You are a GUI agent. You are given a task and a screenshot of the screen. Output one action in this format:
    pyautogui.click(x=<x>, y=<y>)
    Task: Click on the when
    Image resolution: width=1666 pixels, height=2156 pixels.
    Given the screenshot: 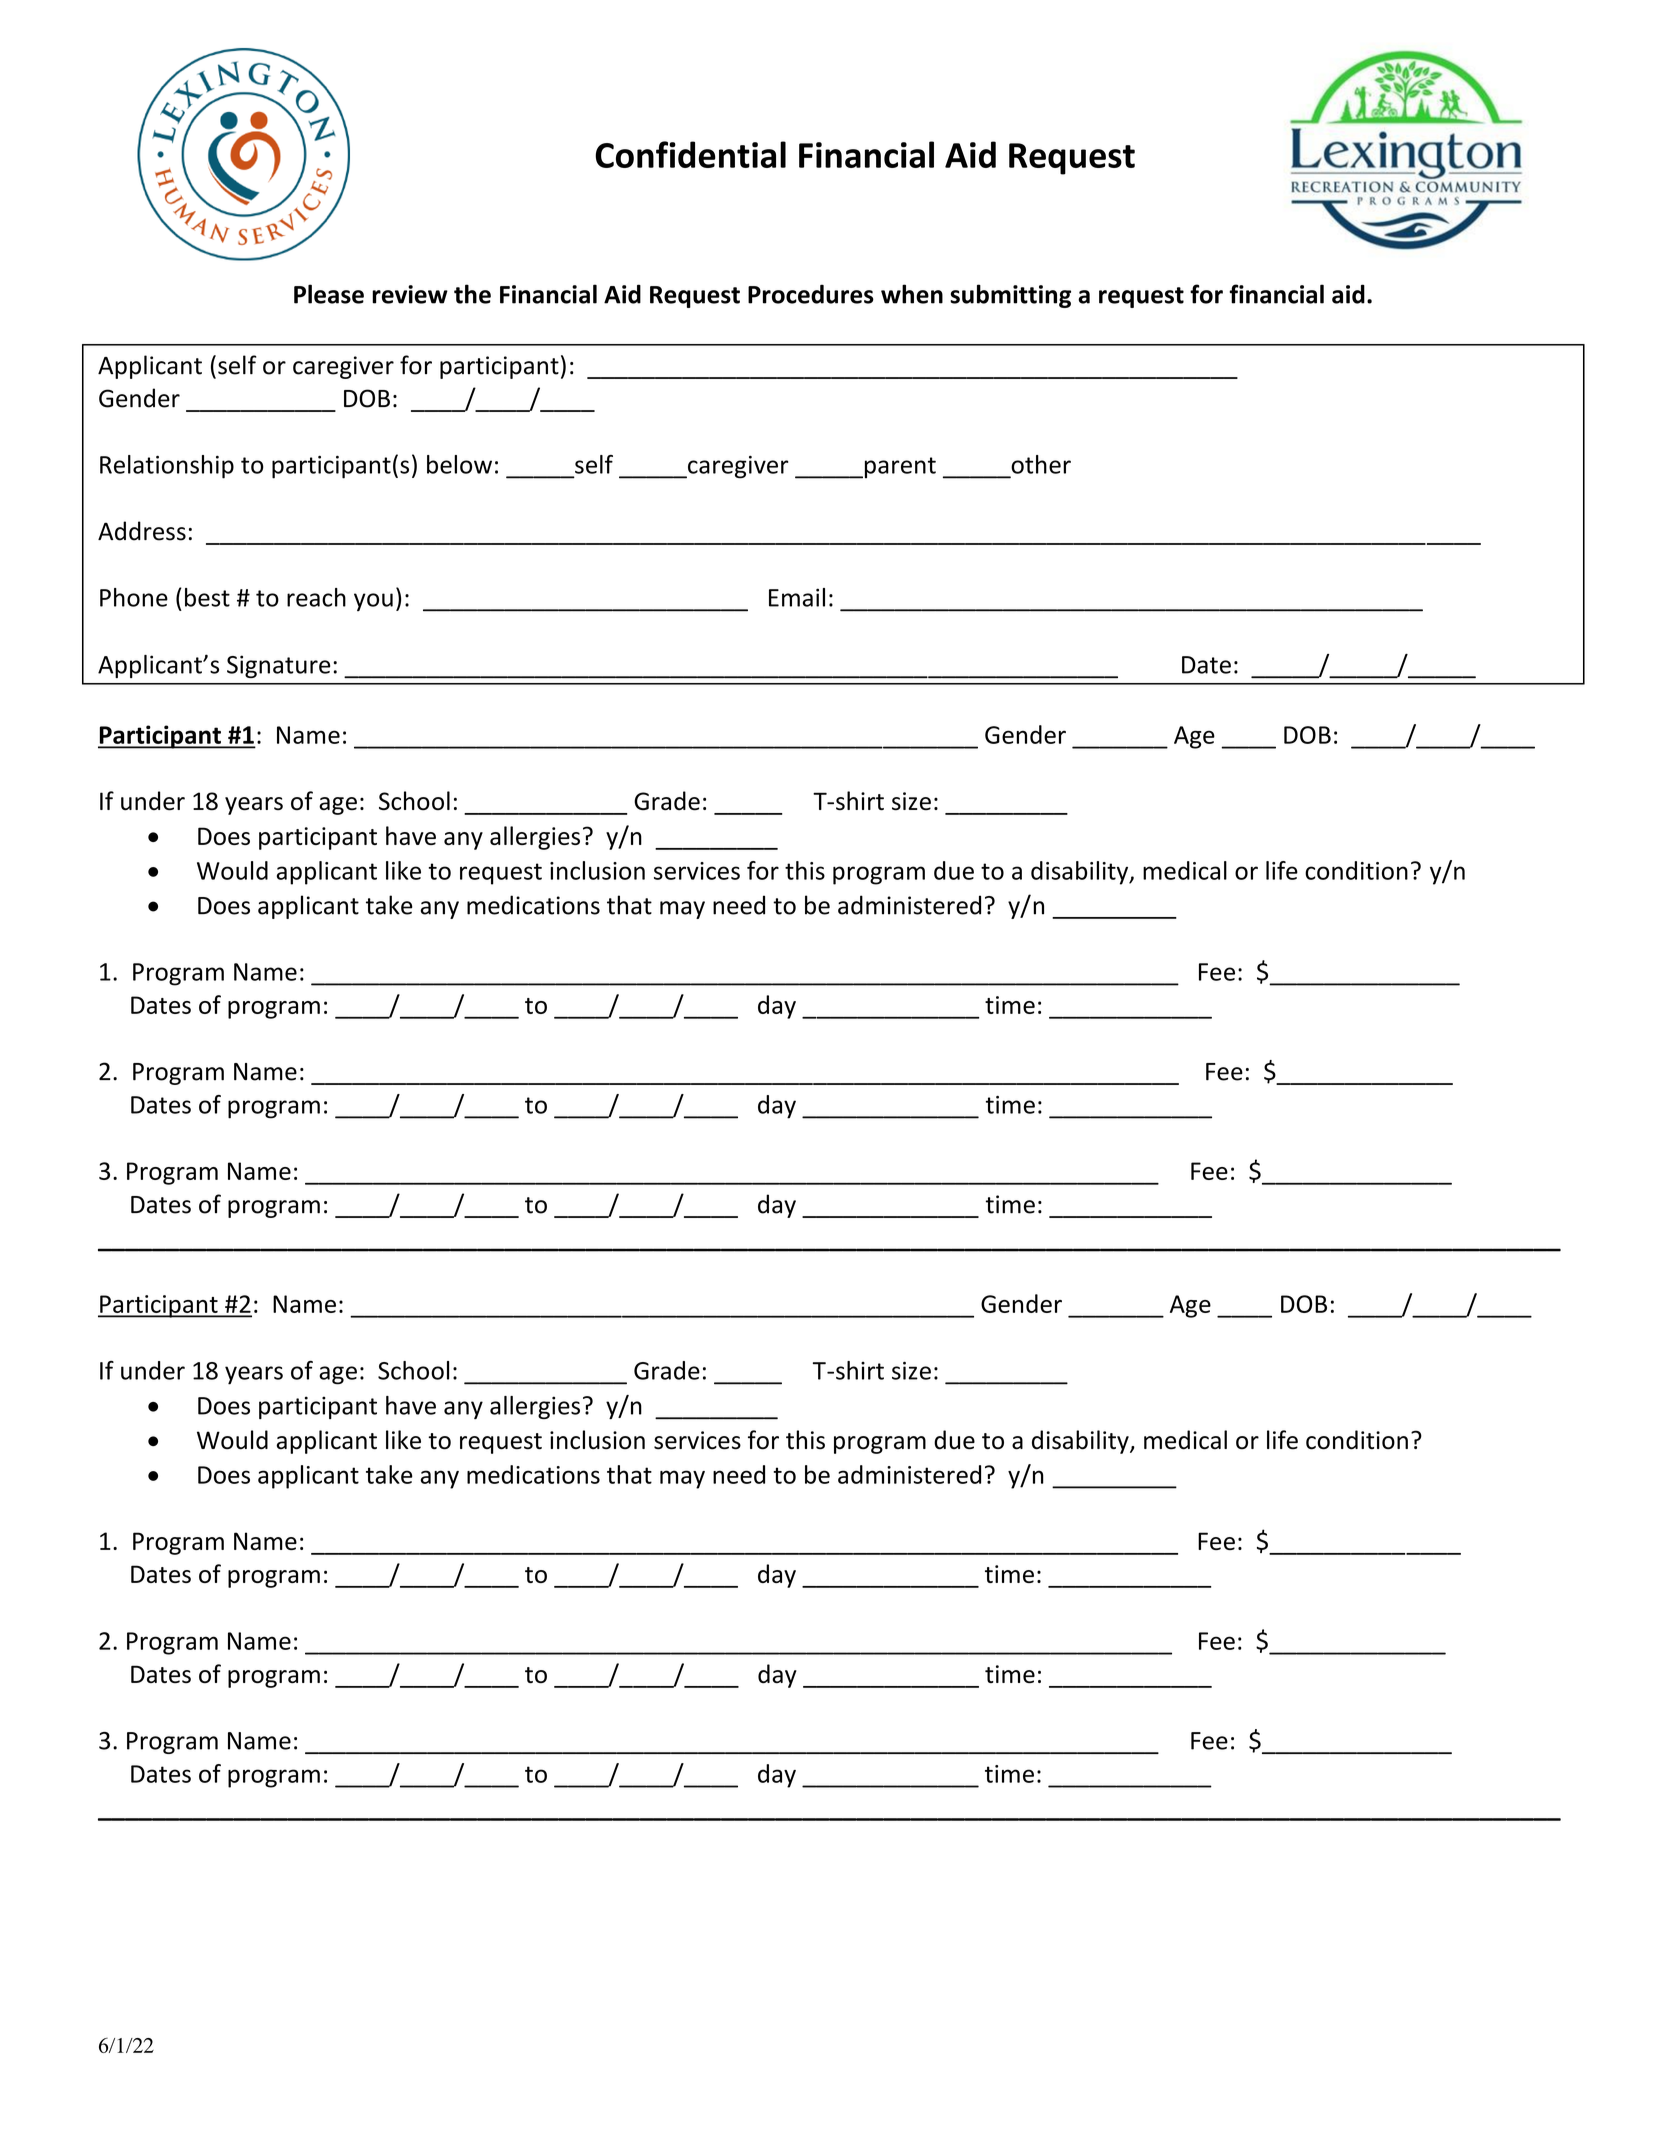 What is the action you would take?
    pyautogui.click(x=912, y=294)
